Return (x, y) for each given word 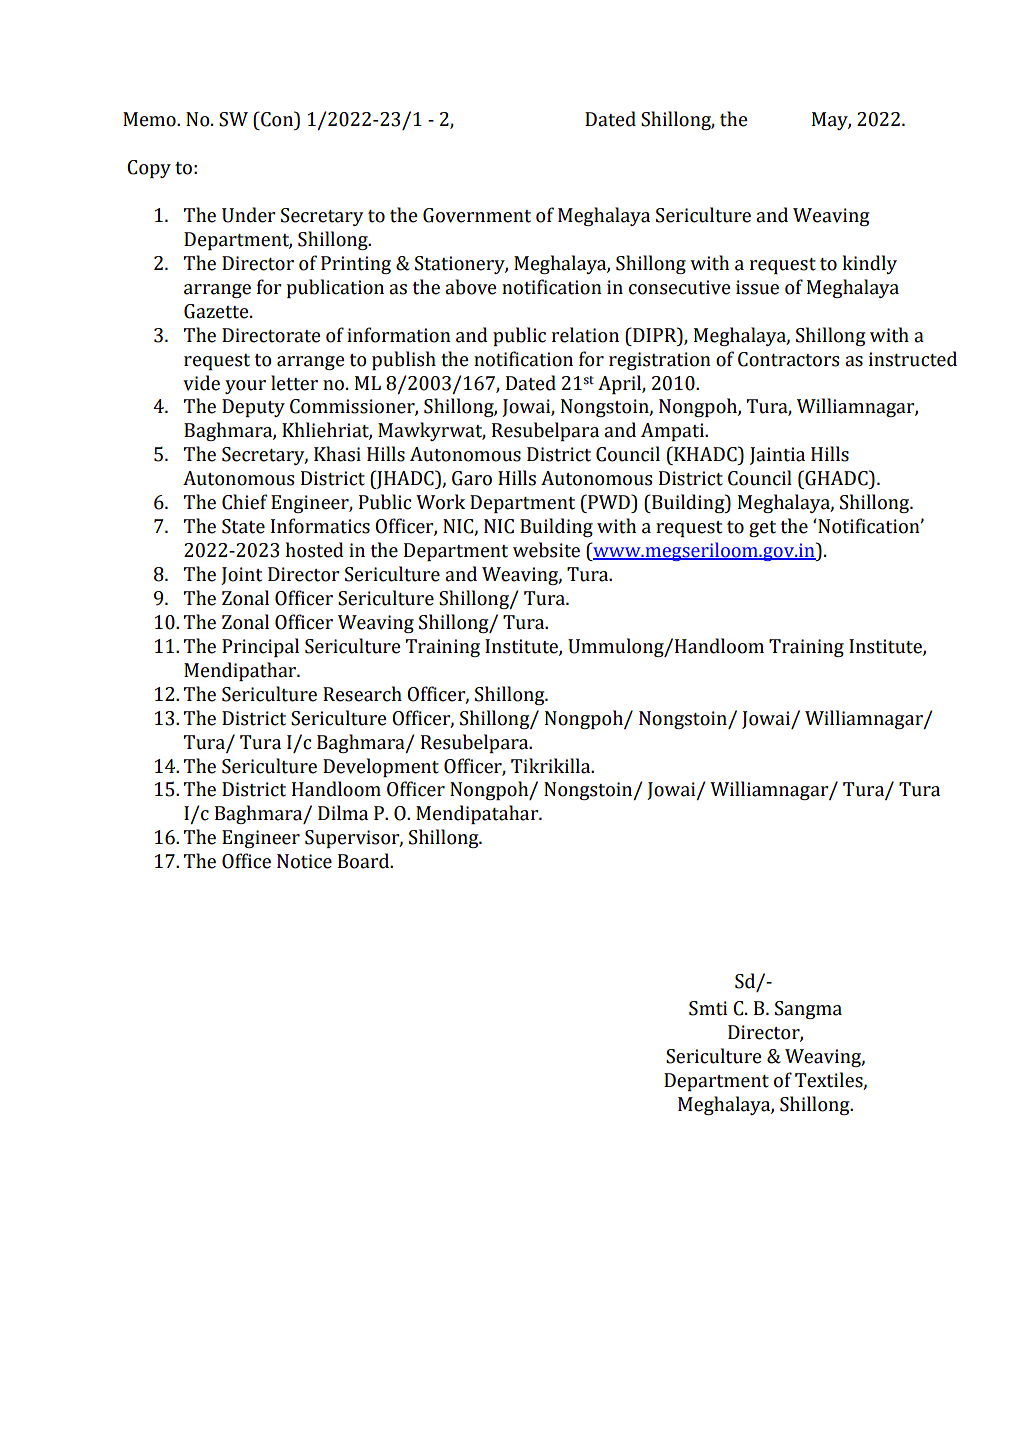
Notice (304, 861)
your (245, 387)
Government (477, 215)
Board (365, 861)
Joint (241, 576)
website (546, 550)
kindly (870, 264)
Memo (150, 119)
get (762, 529)
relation (585, 335)
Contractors (788, 359)
